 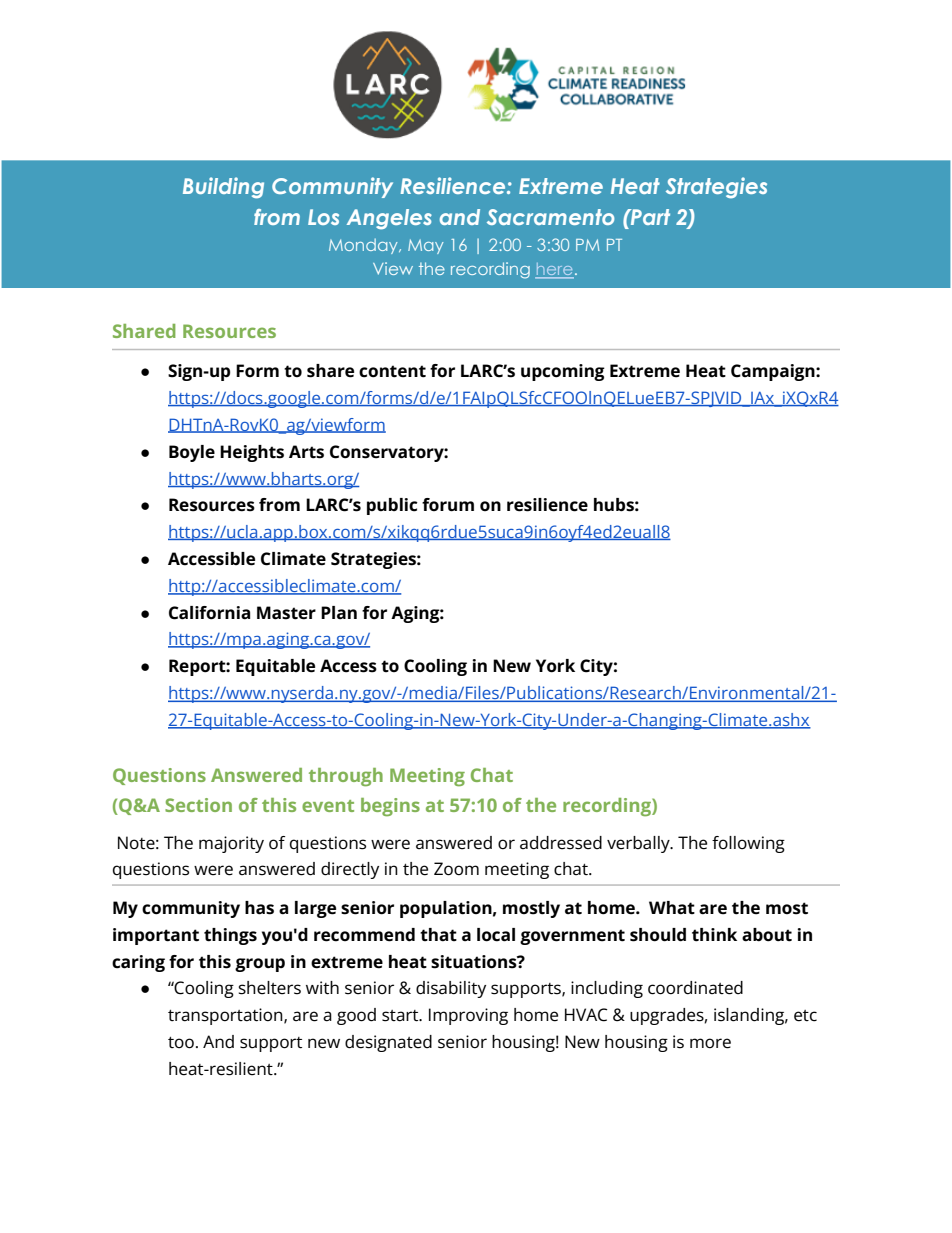 What do you see at coordinates (339, 612) in the document?
I see `Plan` at bounding box center [339, 612].
